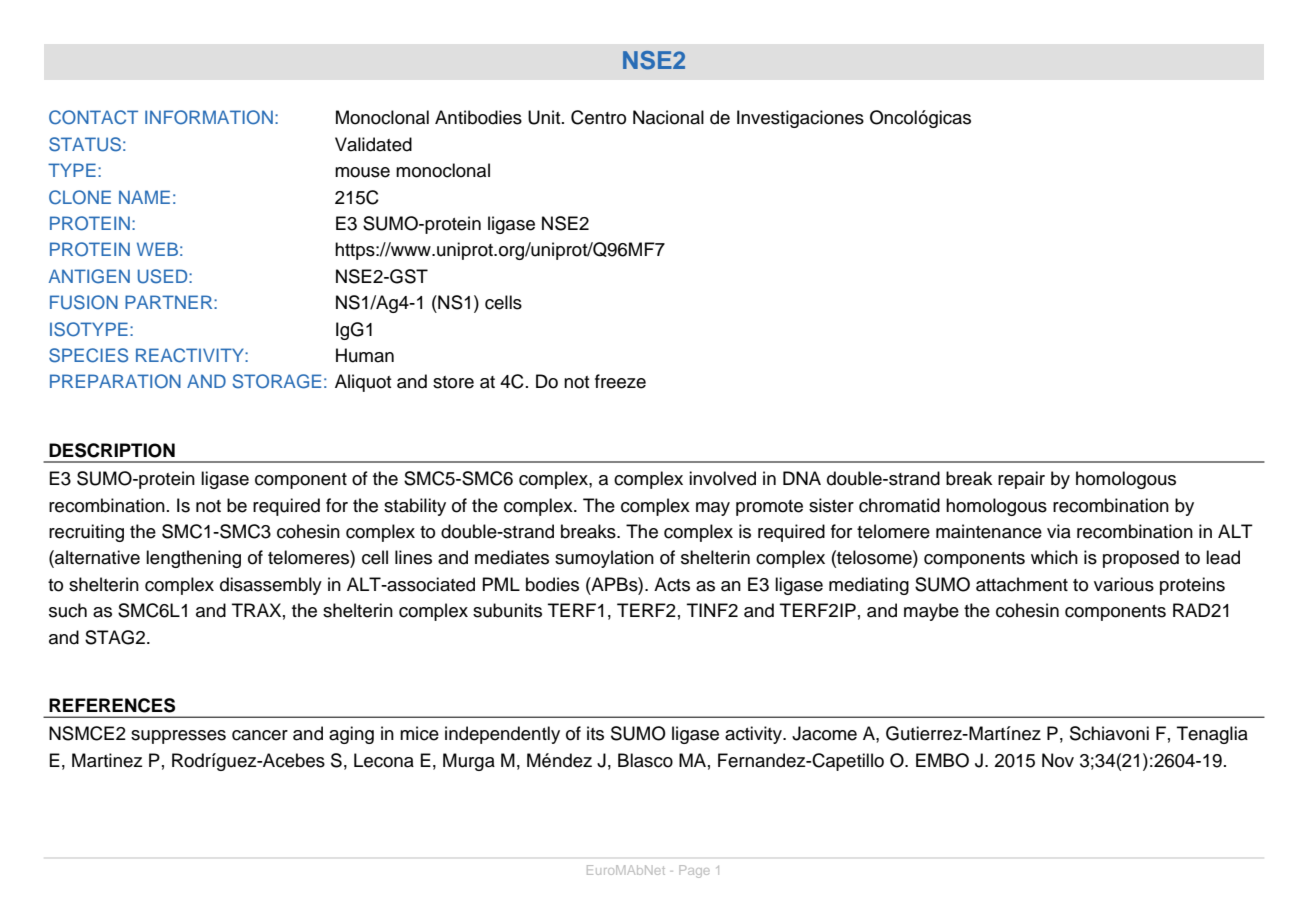 This screenshot has height=924, width=1308. I want to click on freeze, so click(620, 381).
